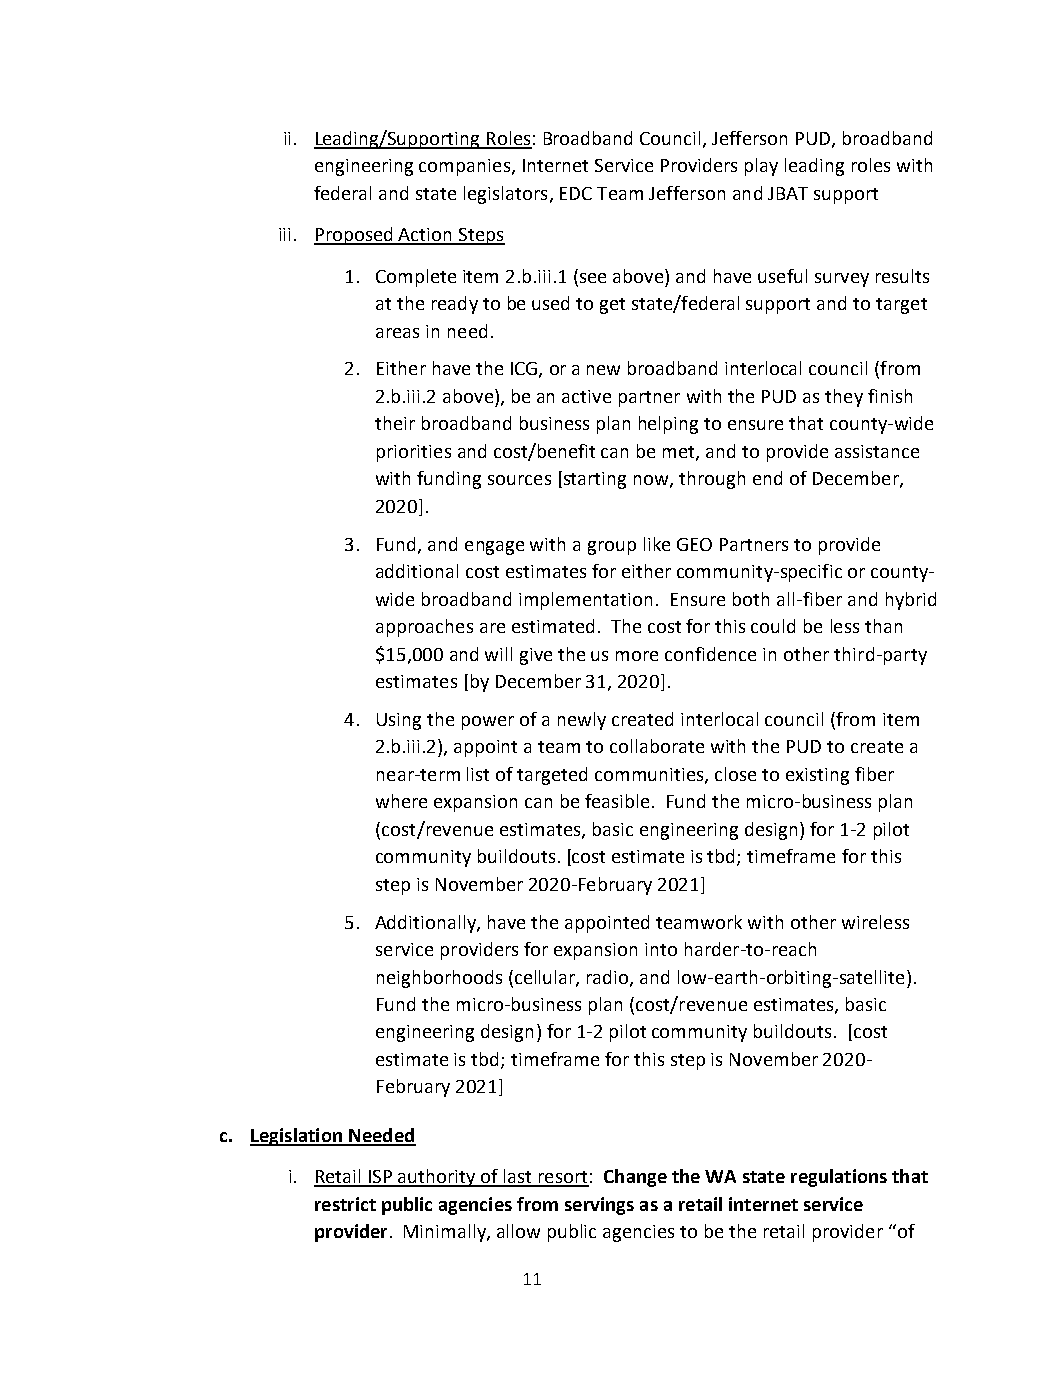 The width and height of the page is (1063, 1376). Describe the element at coordinates (609, 978) in the page. I see `radio` at that location.
